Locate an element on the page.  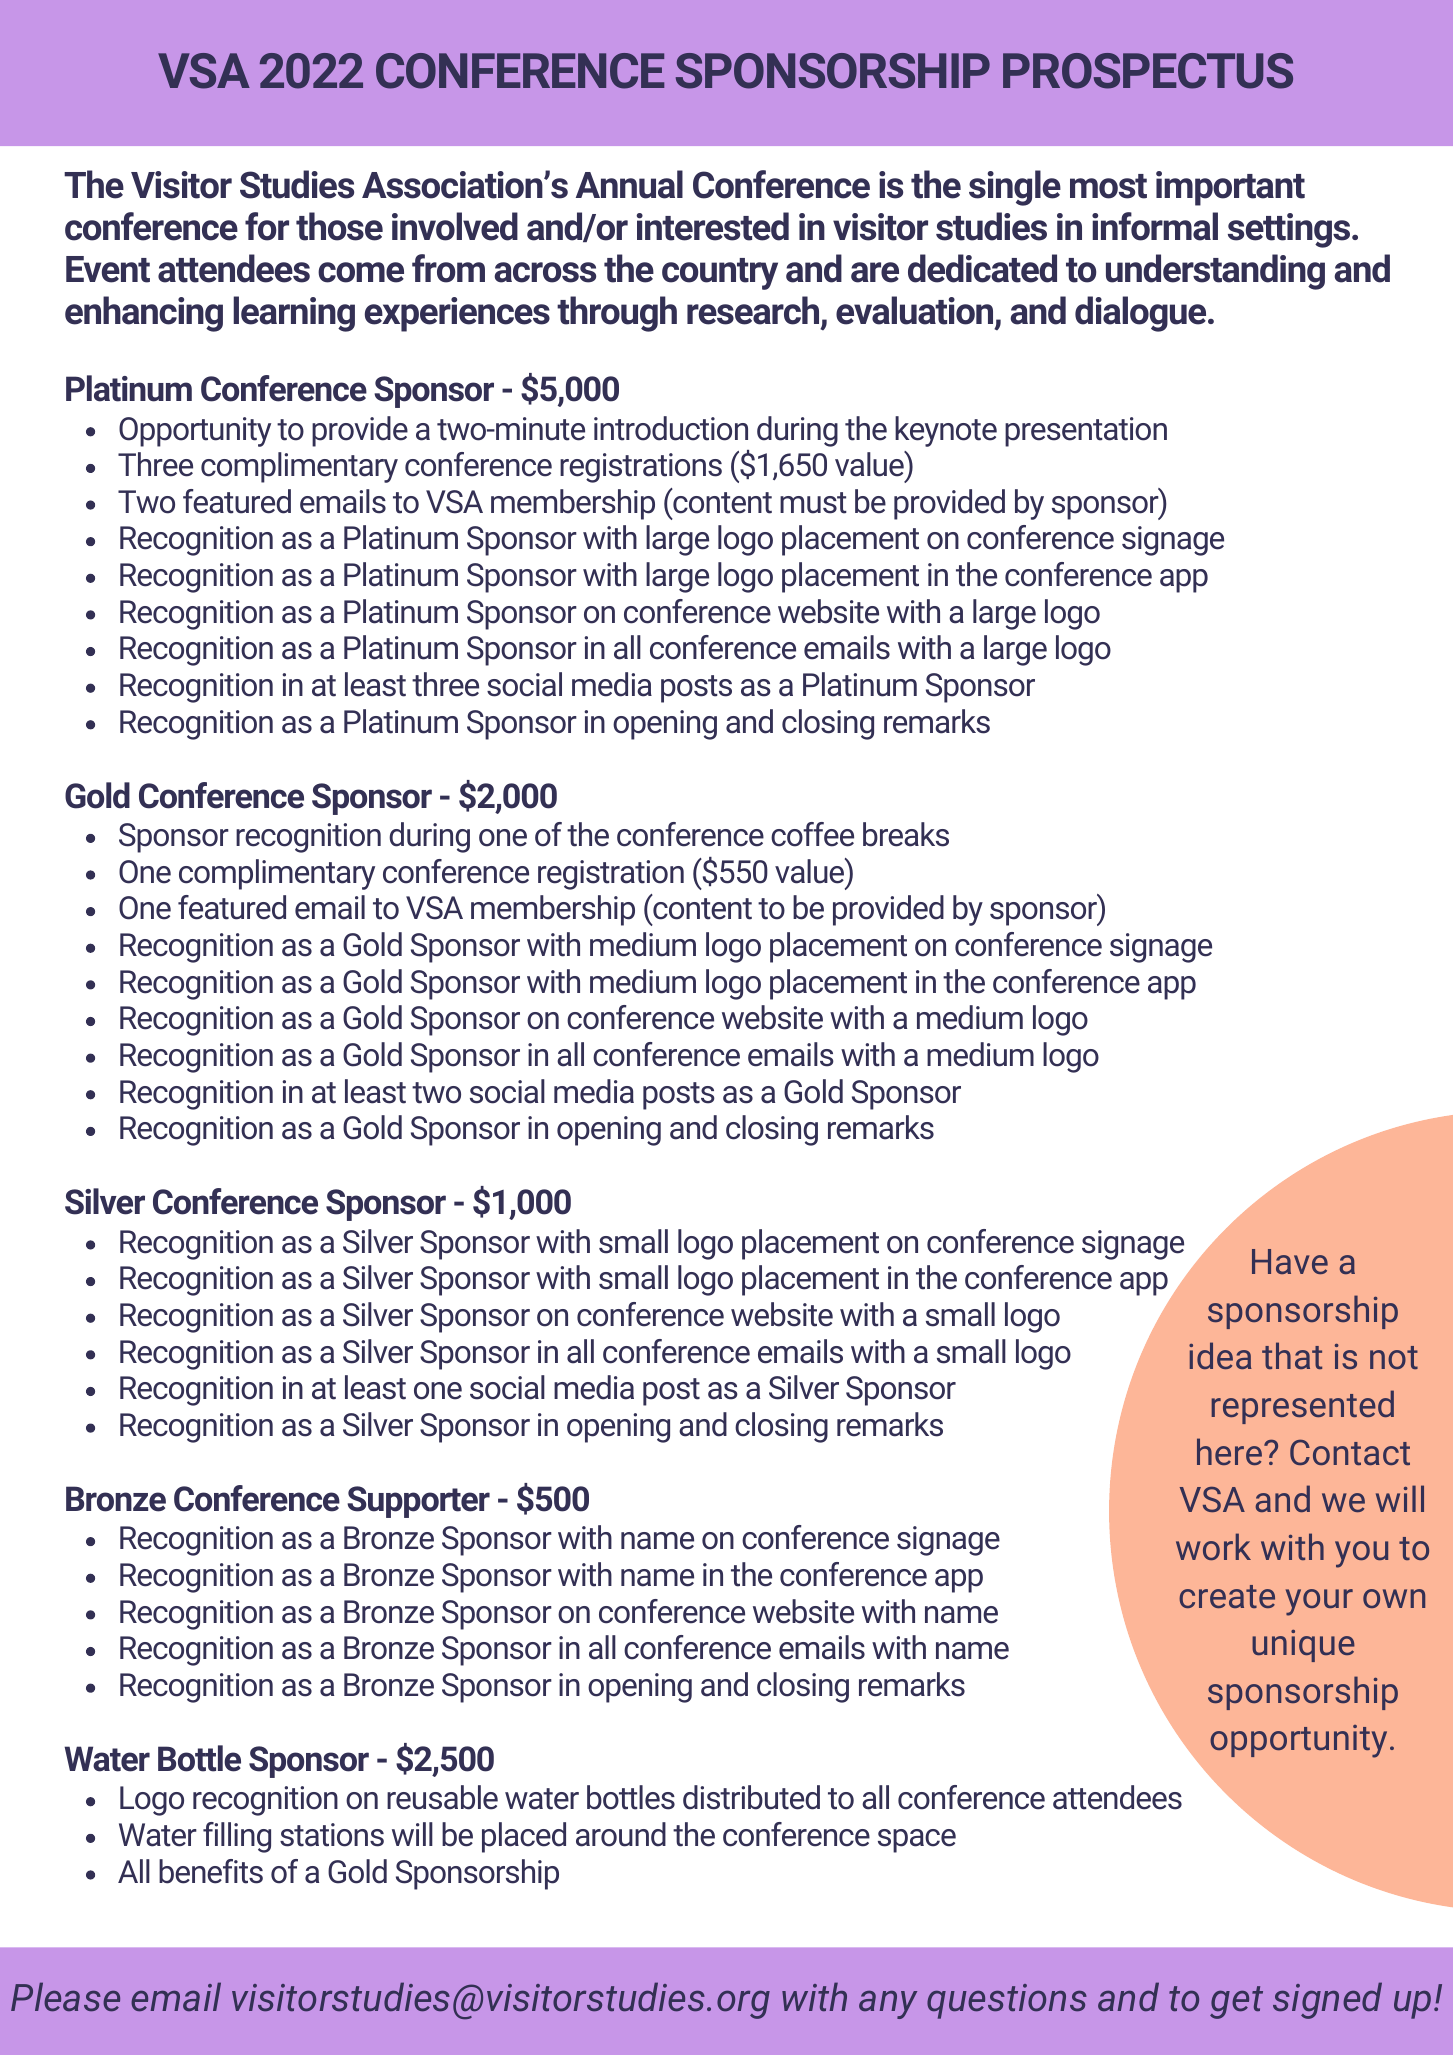
distributed is located at coordinates (751, 1797).
